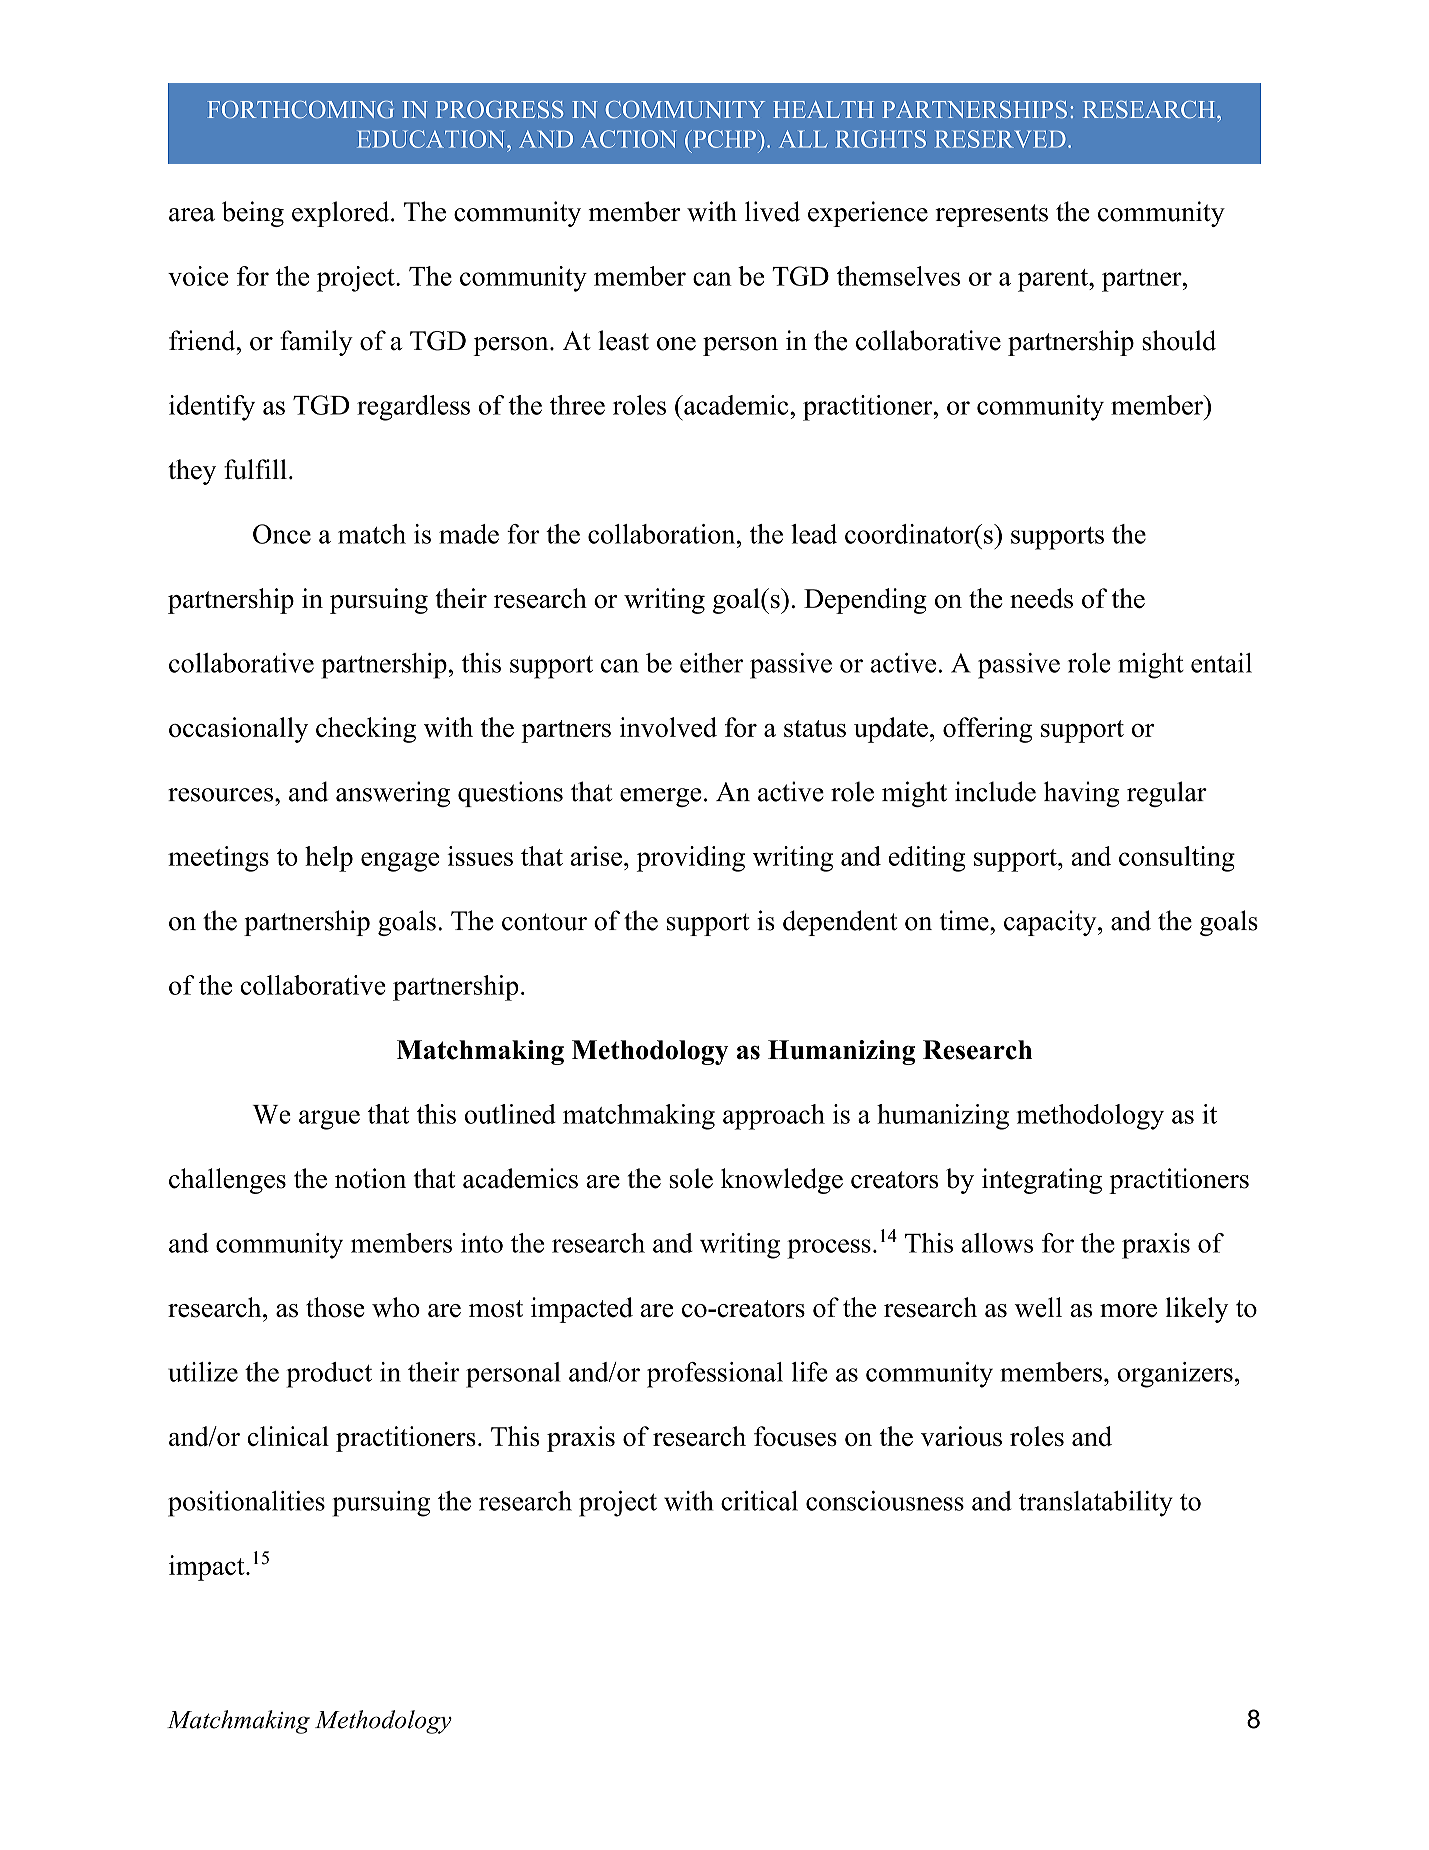 The height and width of the page is (1850, 1429). Describe the element at coordinates (759, 1501) in the page. I see `critical` at that location.
